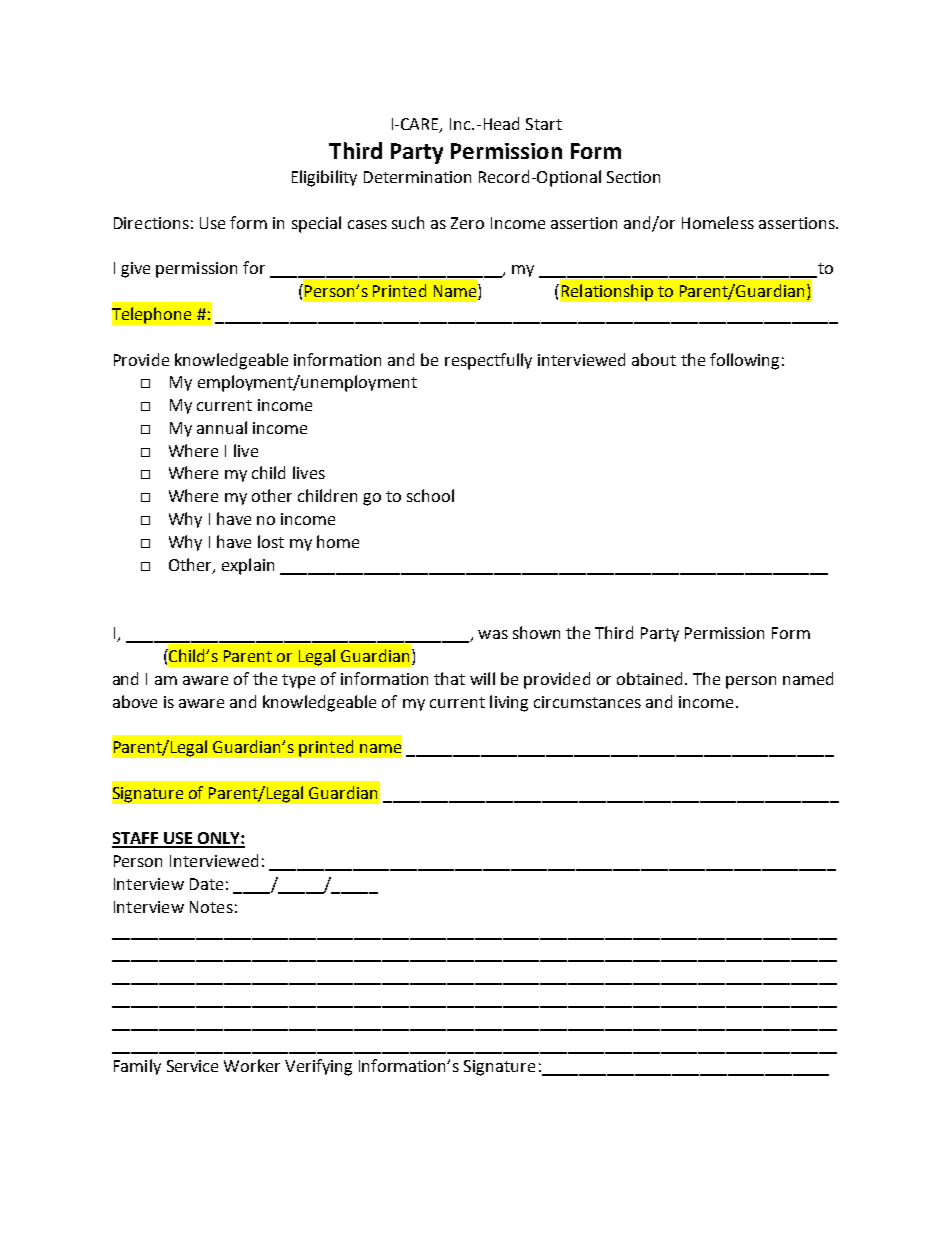  What do you see at coordinates (430, 495) in the screenshot?
I see `school` at bounding box center [430, 495].
